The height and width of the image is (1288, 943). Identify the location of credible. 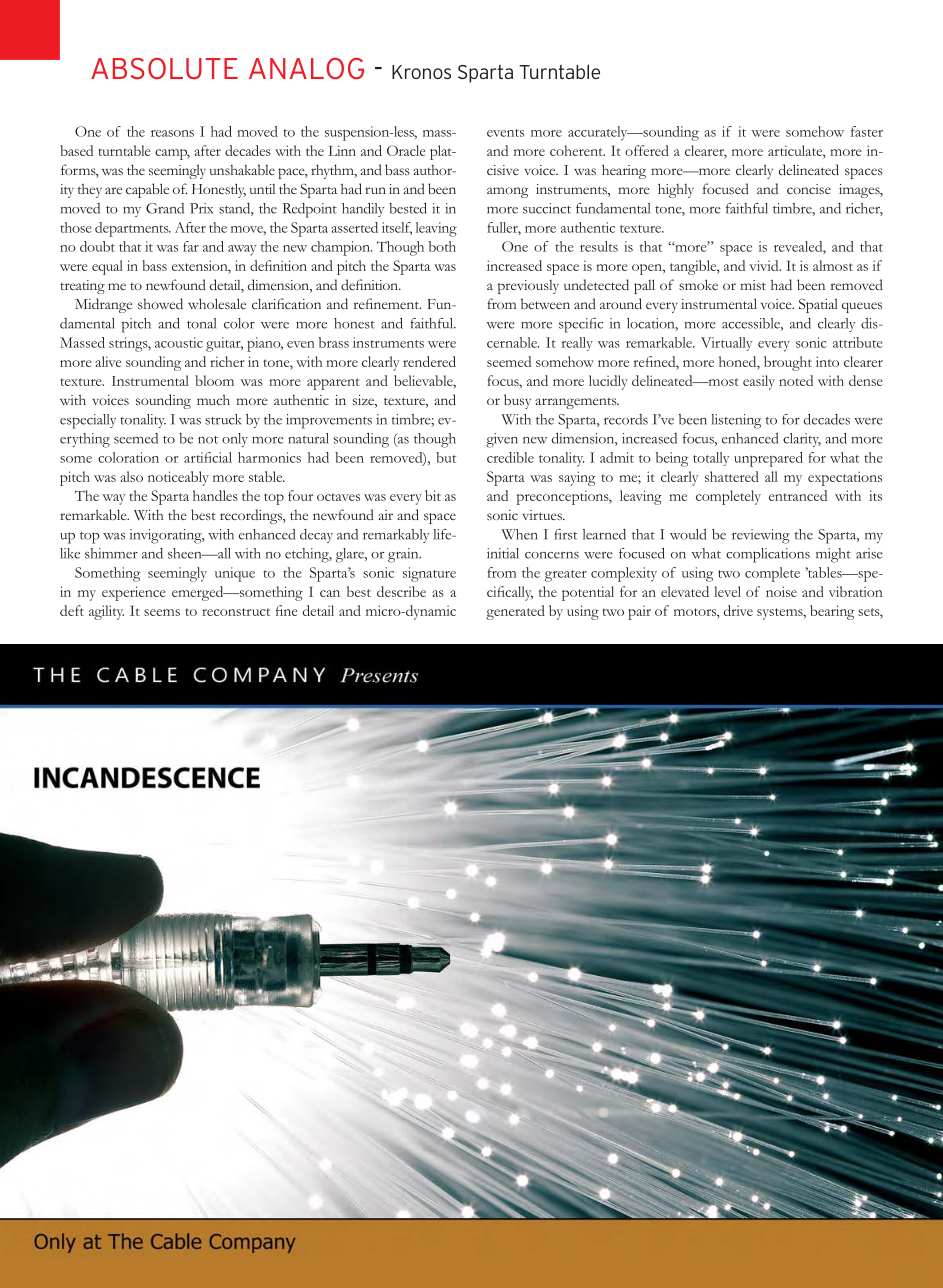
(510, 457).
